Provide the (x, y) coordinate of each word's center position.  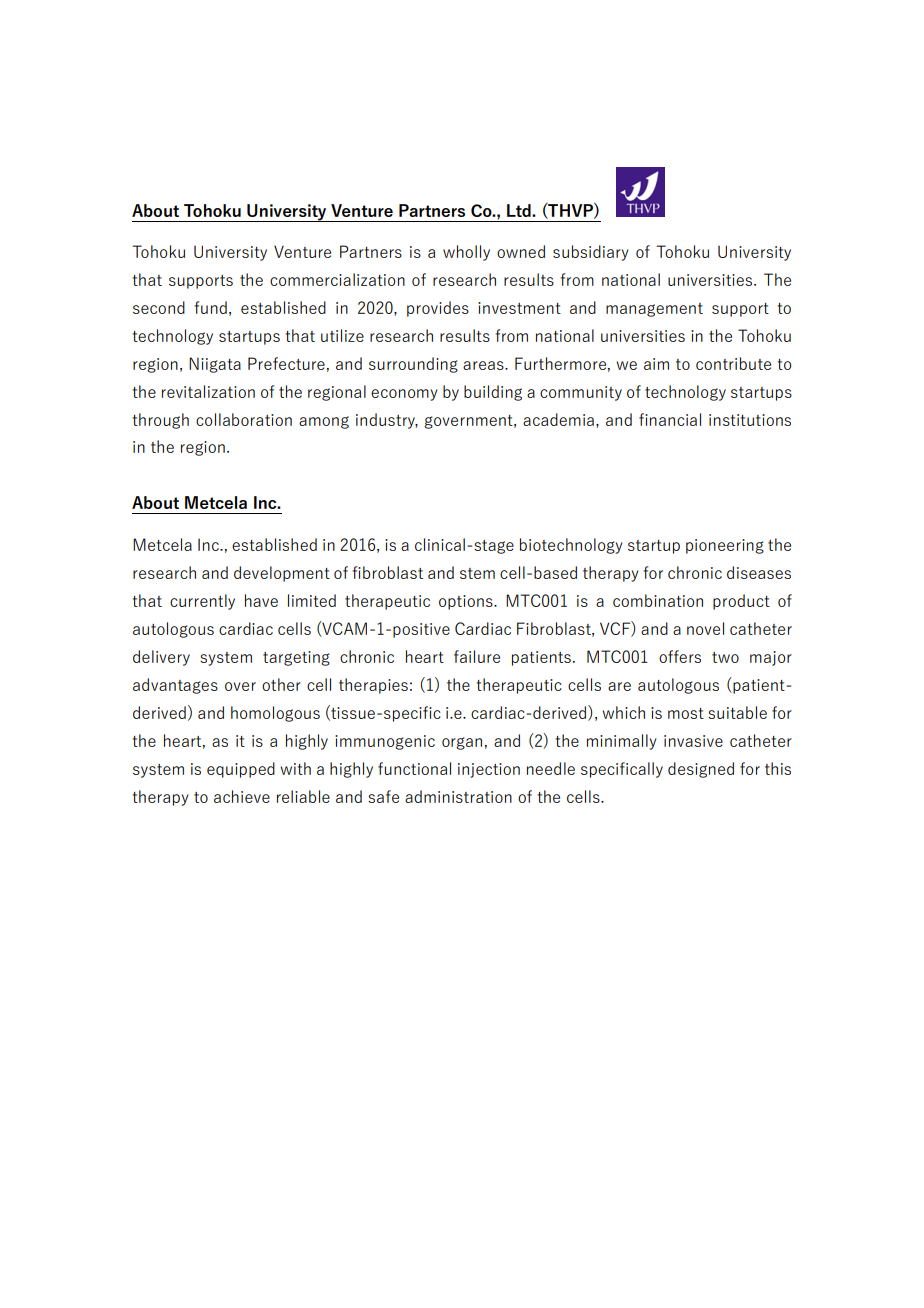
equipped (241, 770)
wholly (466, 253)
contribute (733, 363)
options (467, 602)
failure (477, 656)
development (282, 574)
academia (558, 419)
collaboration (244, 419)
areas (484, 365)
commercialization (337, 279)
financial (670, 419)
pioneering (725, 546)
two (725, 657)
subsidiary (591, 253)
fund (210, 307)
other (281, 684)
